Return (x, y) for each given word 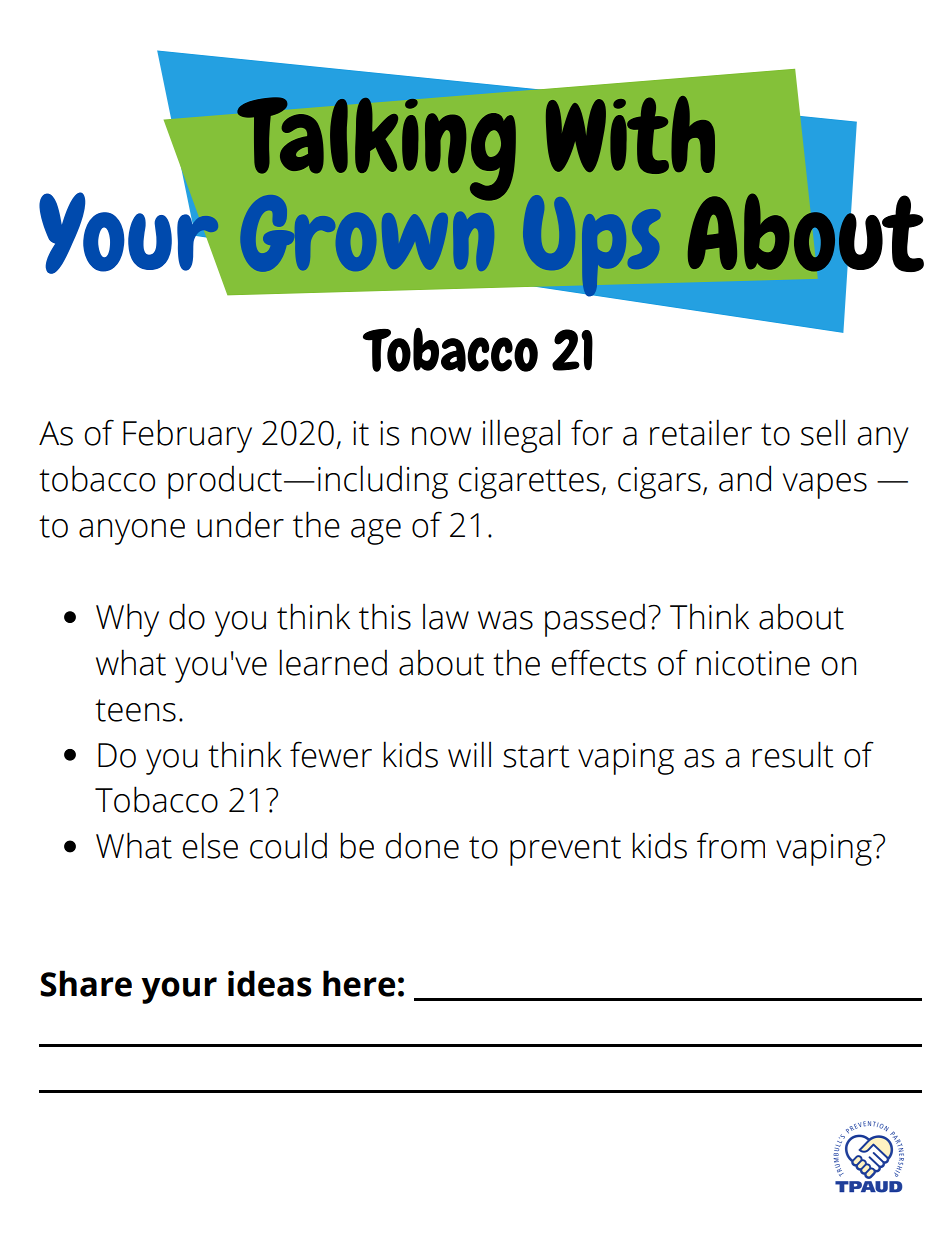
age (376, 532)
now (441, 436)
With (630, 135)
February (187, 436)
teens (135, 710)
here (359, 983)
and (745, 478)
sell (823, 432)
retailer (701, 432)
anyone (132, 532)
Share (86, 983)
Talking (376, 149)
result (793, 754)
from (731, 845)
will (469, 754)
